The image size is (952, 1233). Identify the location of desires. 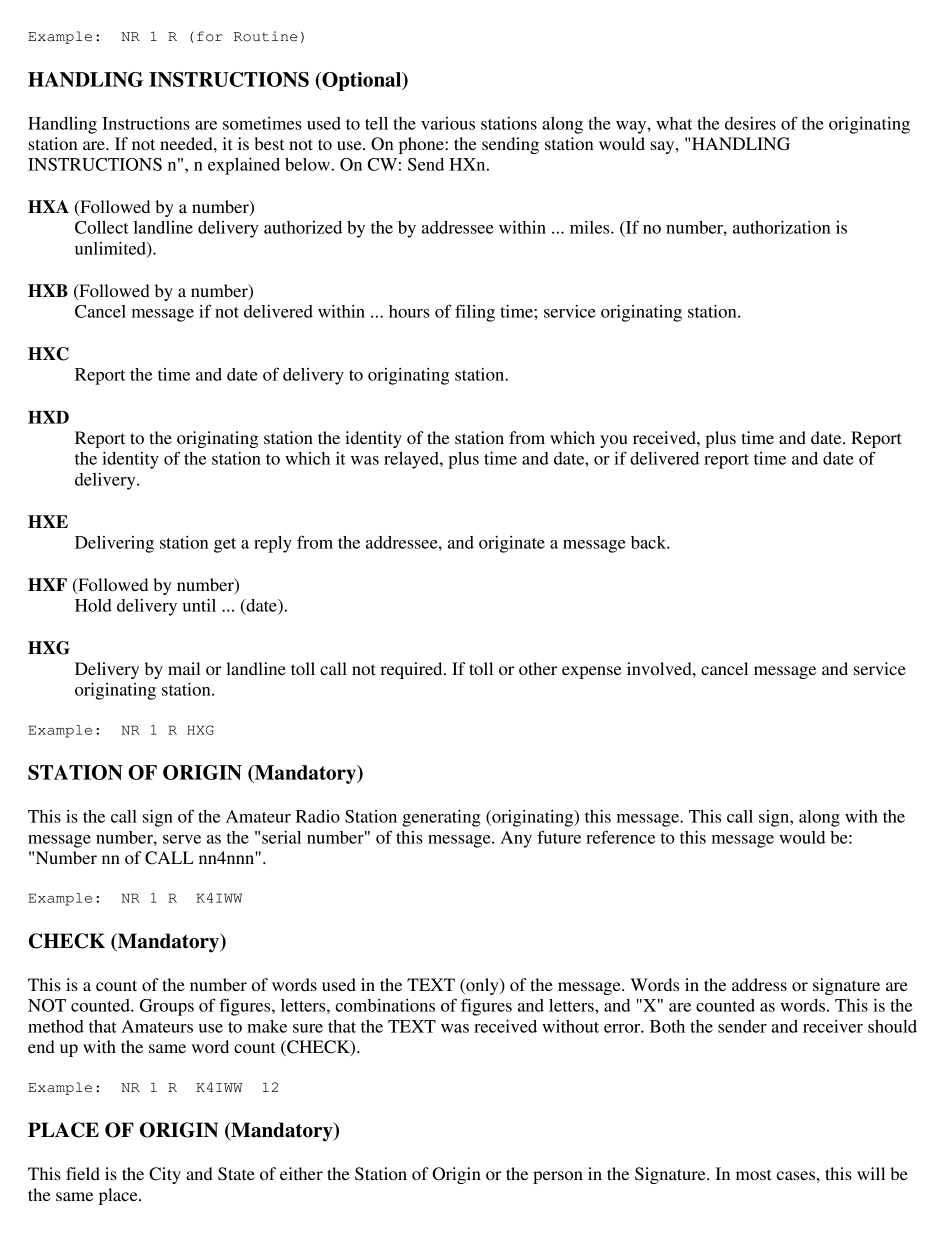
(750, 123).
